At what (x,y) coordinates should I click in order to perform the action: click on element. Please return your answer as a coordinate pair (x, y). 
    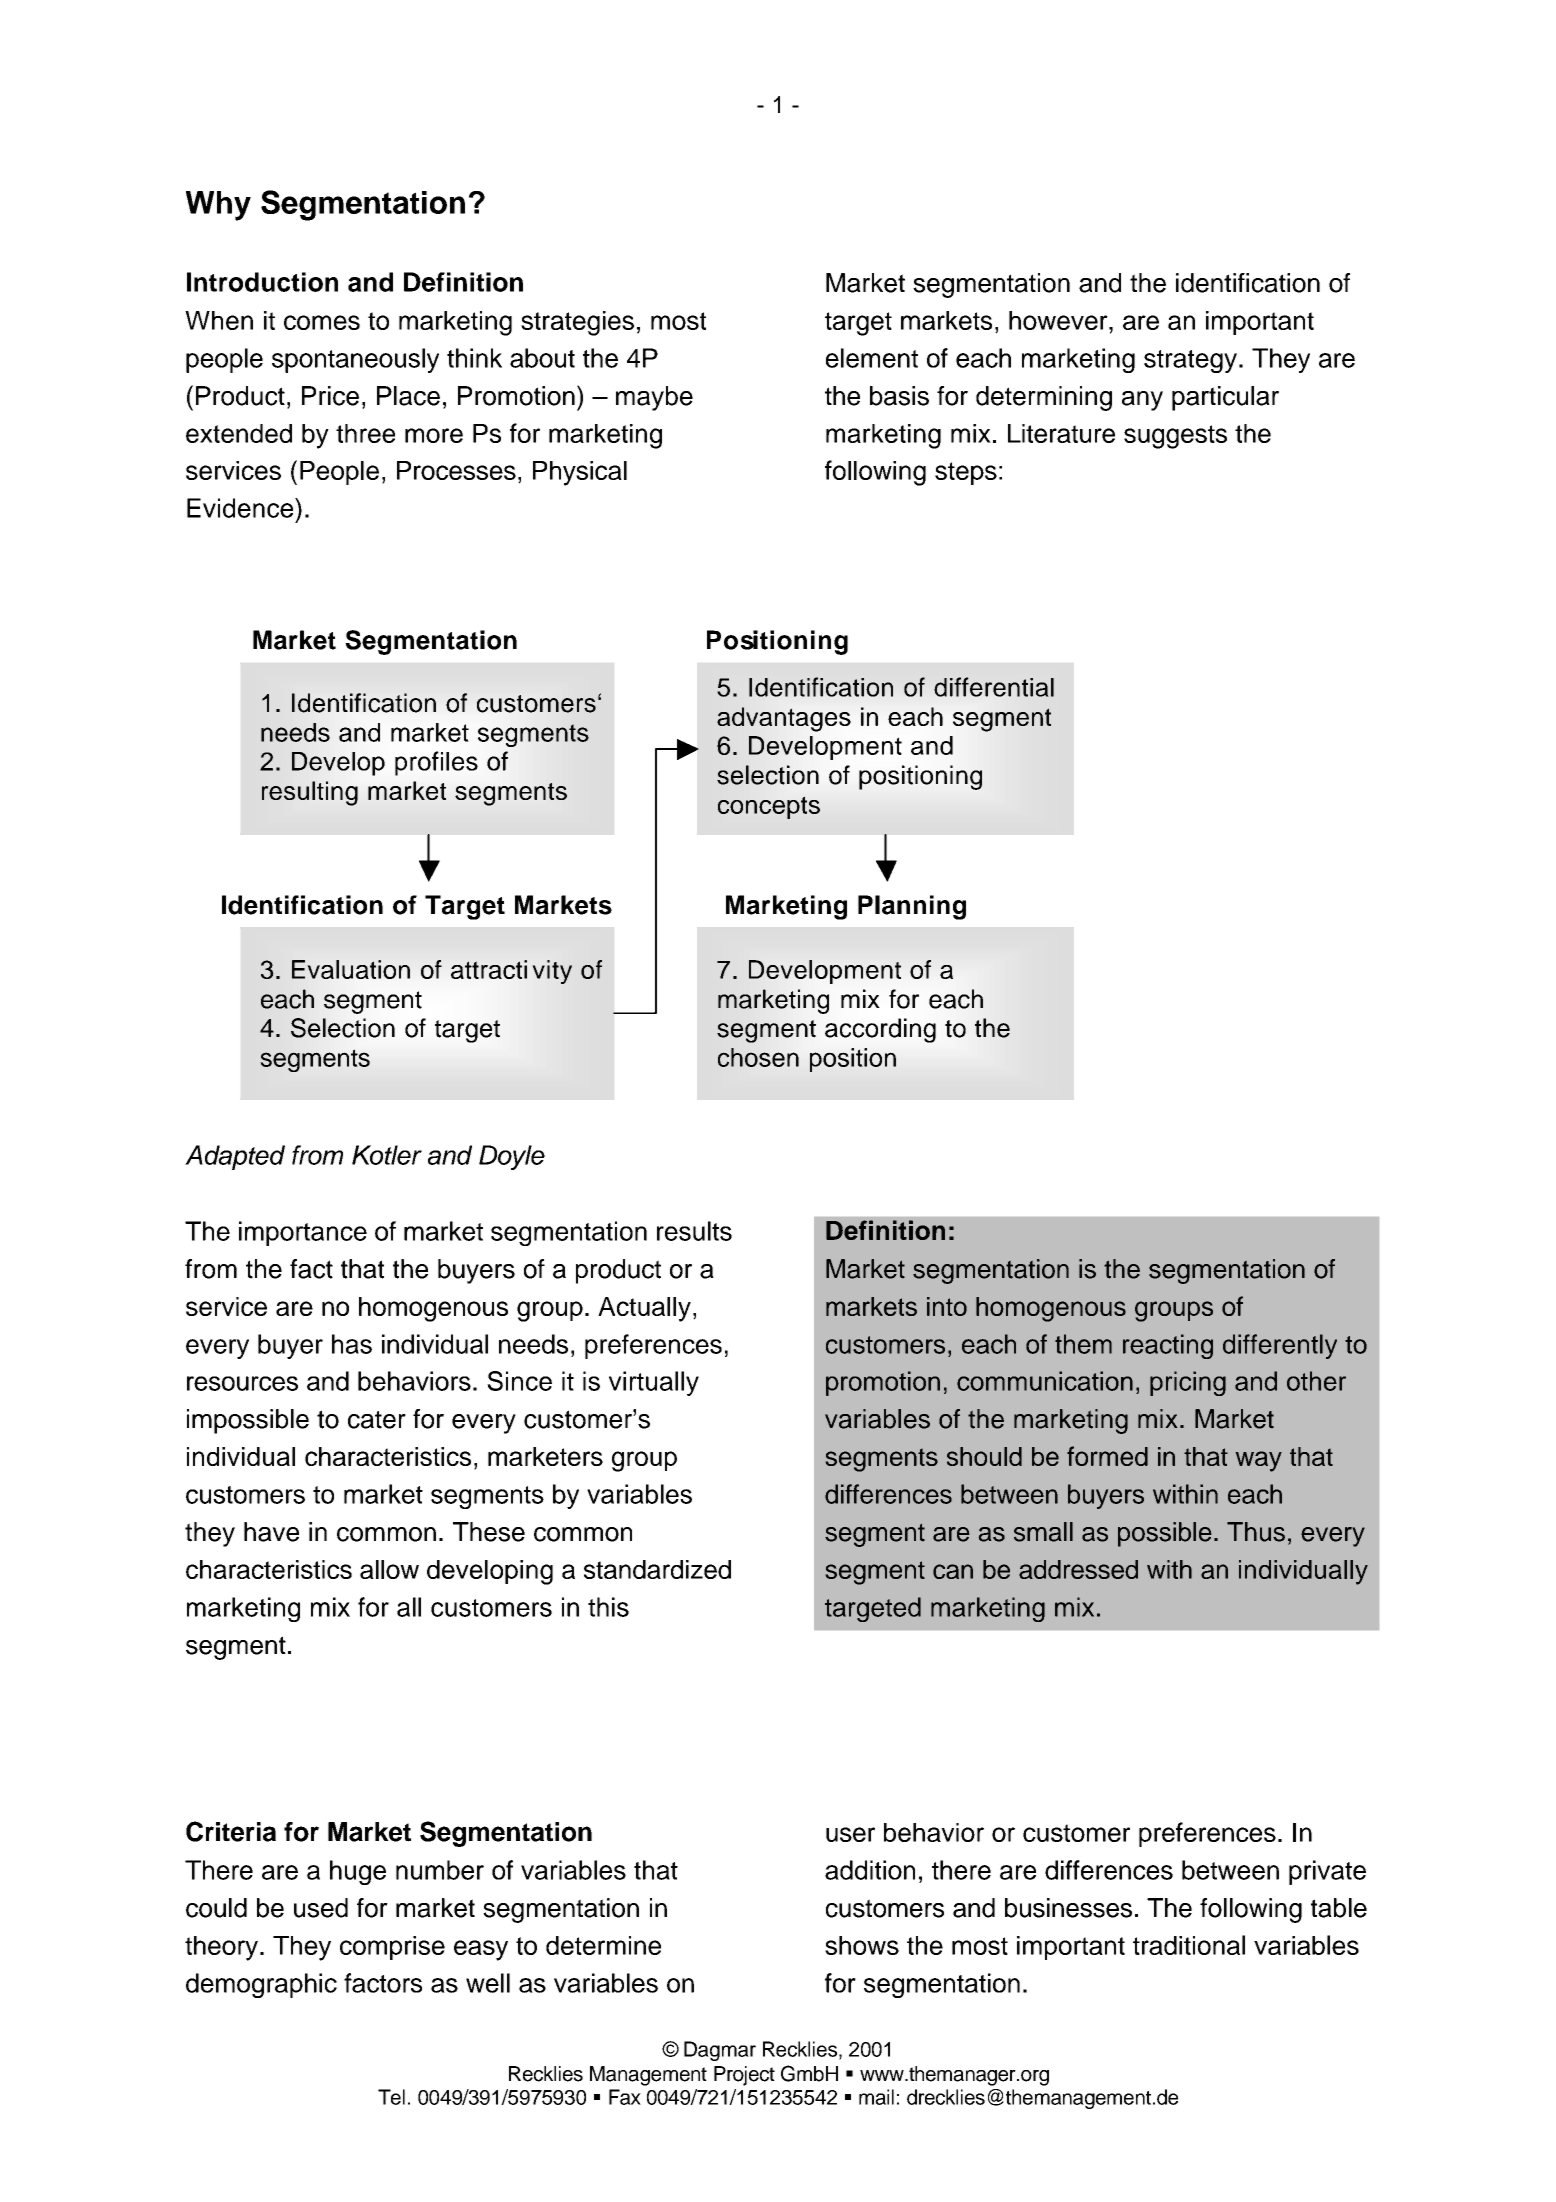
    Looking at the image, I should click on (872, 358).
